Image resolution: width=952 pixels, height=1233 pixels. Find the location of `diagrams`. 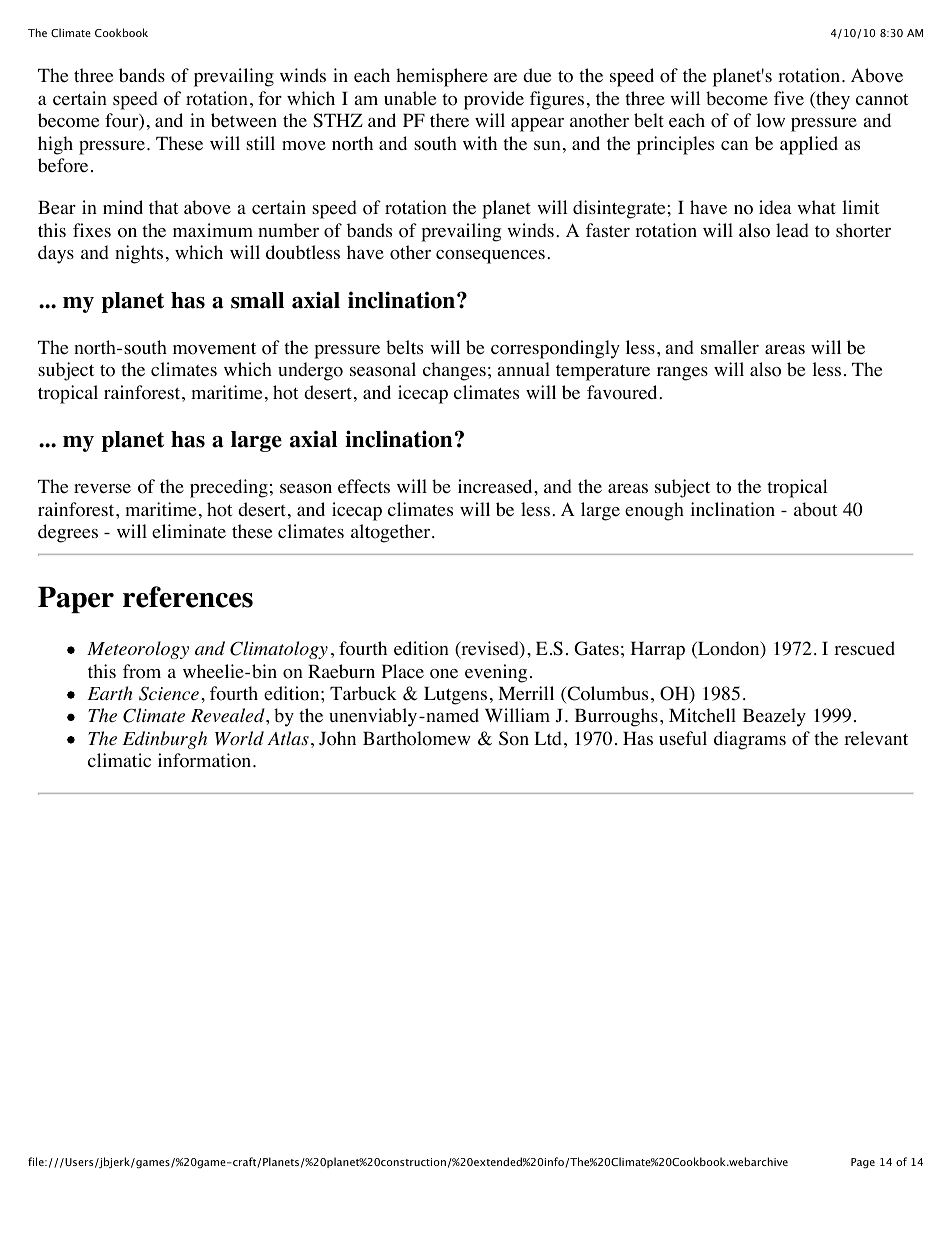

diagrams is located at coordinates (750, 740).
